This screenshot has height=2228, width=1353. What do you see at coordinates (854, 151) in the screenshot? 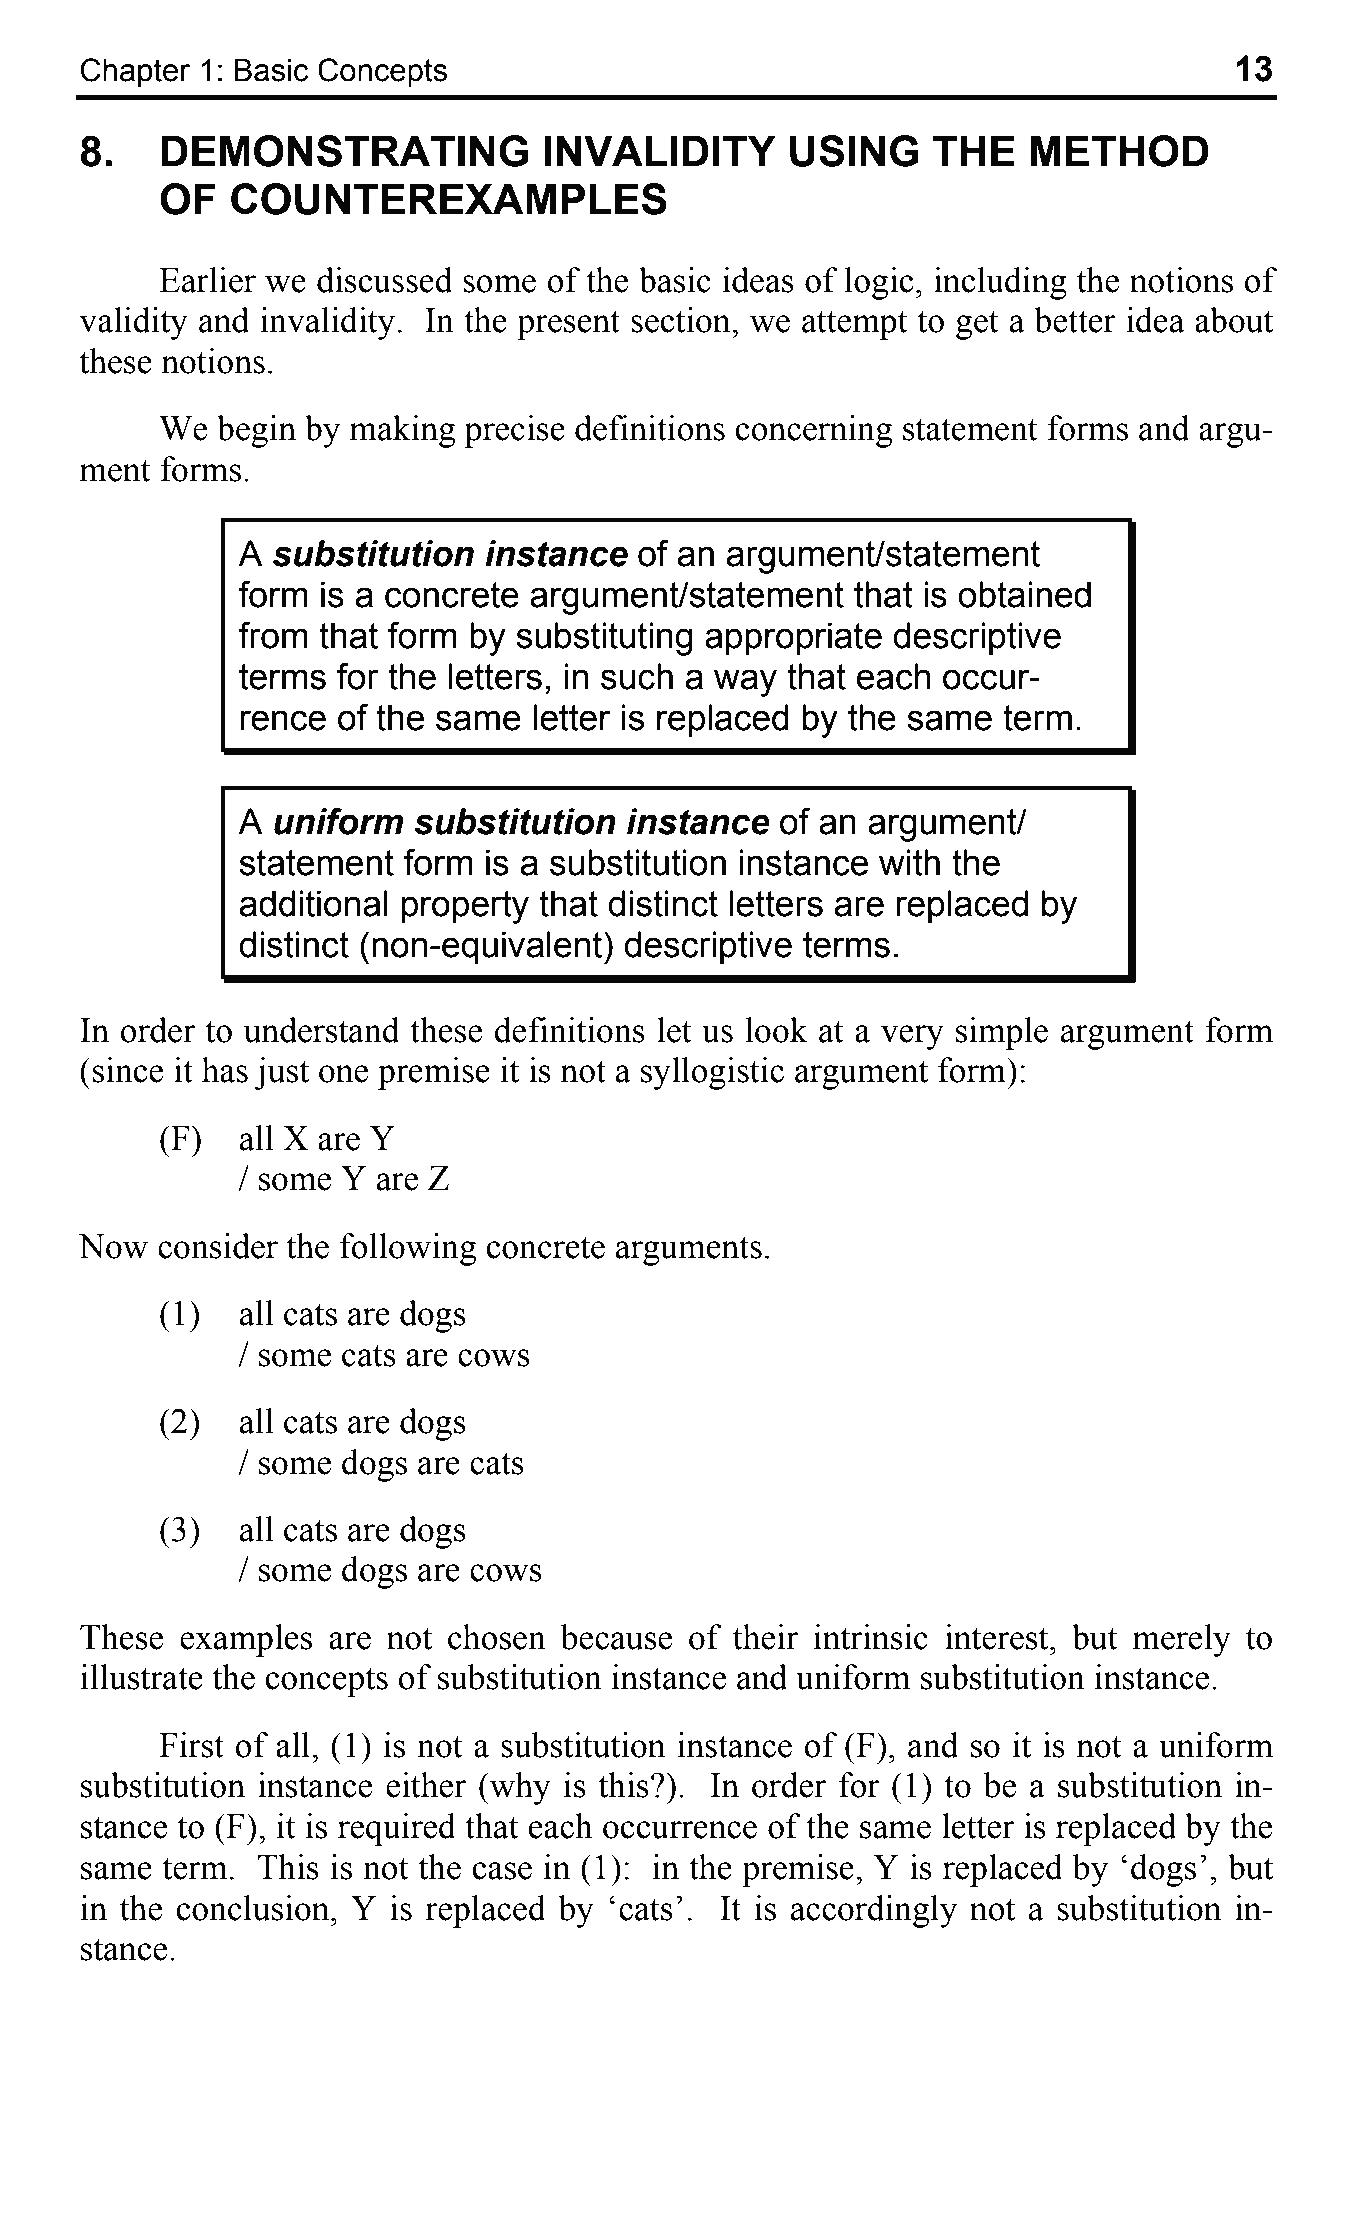
I see `USING` at bounding box center [854, 151].
